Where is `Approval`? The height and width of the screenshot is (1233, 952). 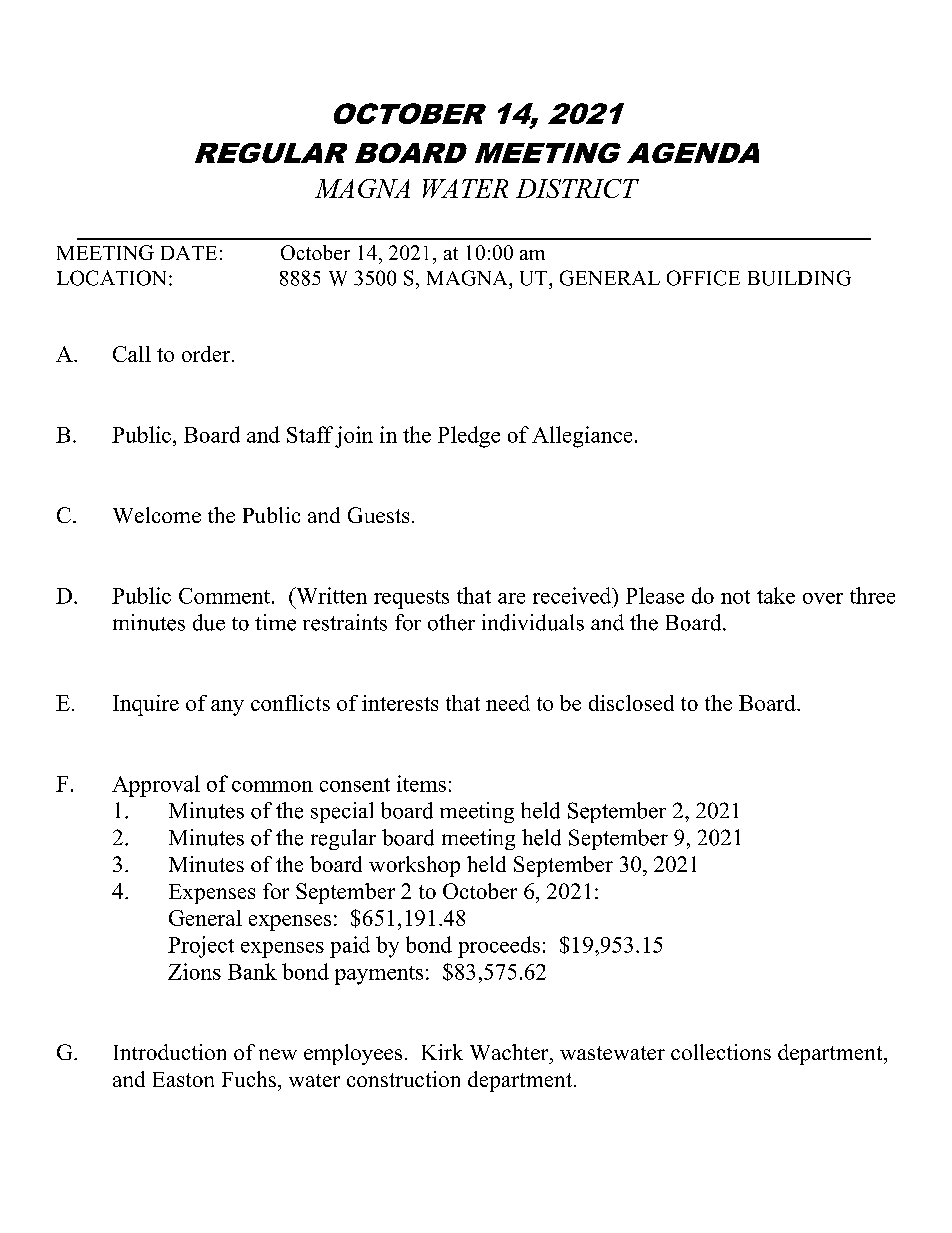
Approval is located at coordinates (156, 786).
